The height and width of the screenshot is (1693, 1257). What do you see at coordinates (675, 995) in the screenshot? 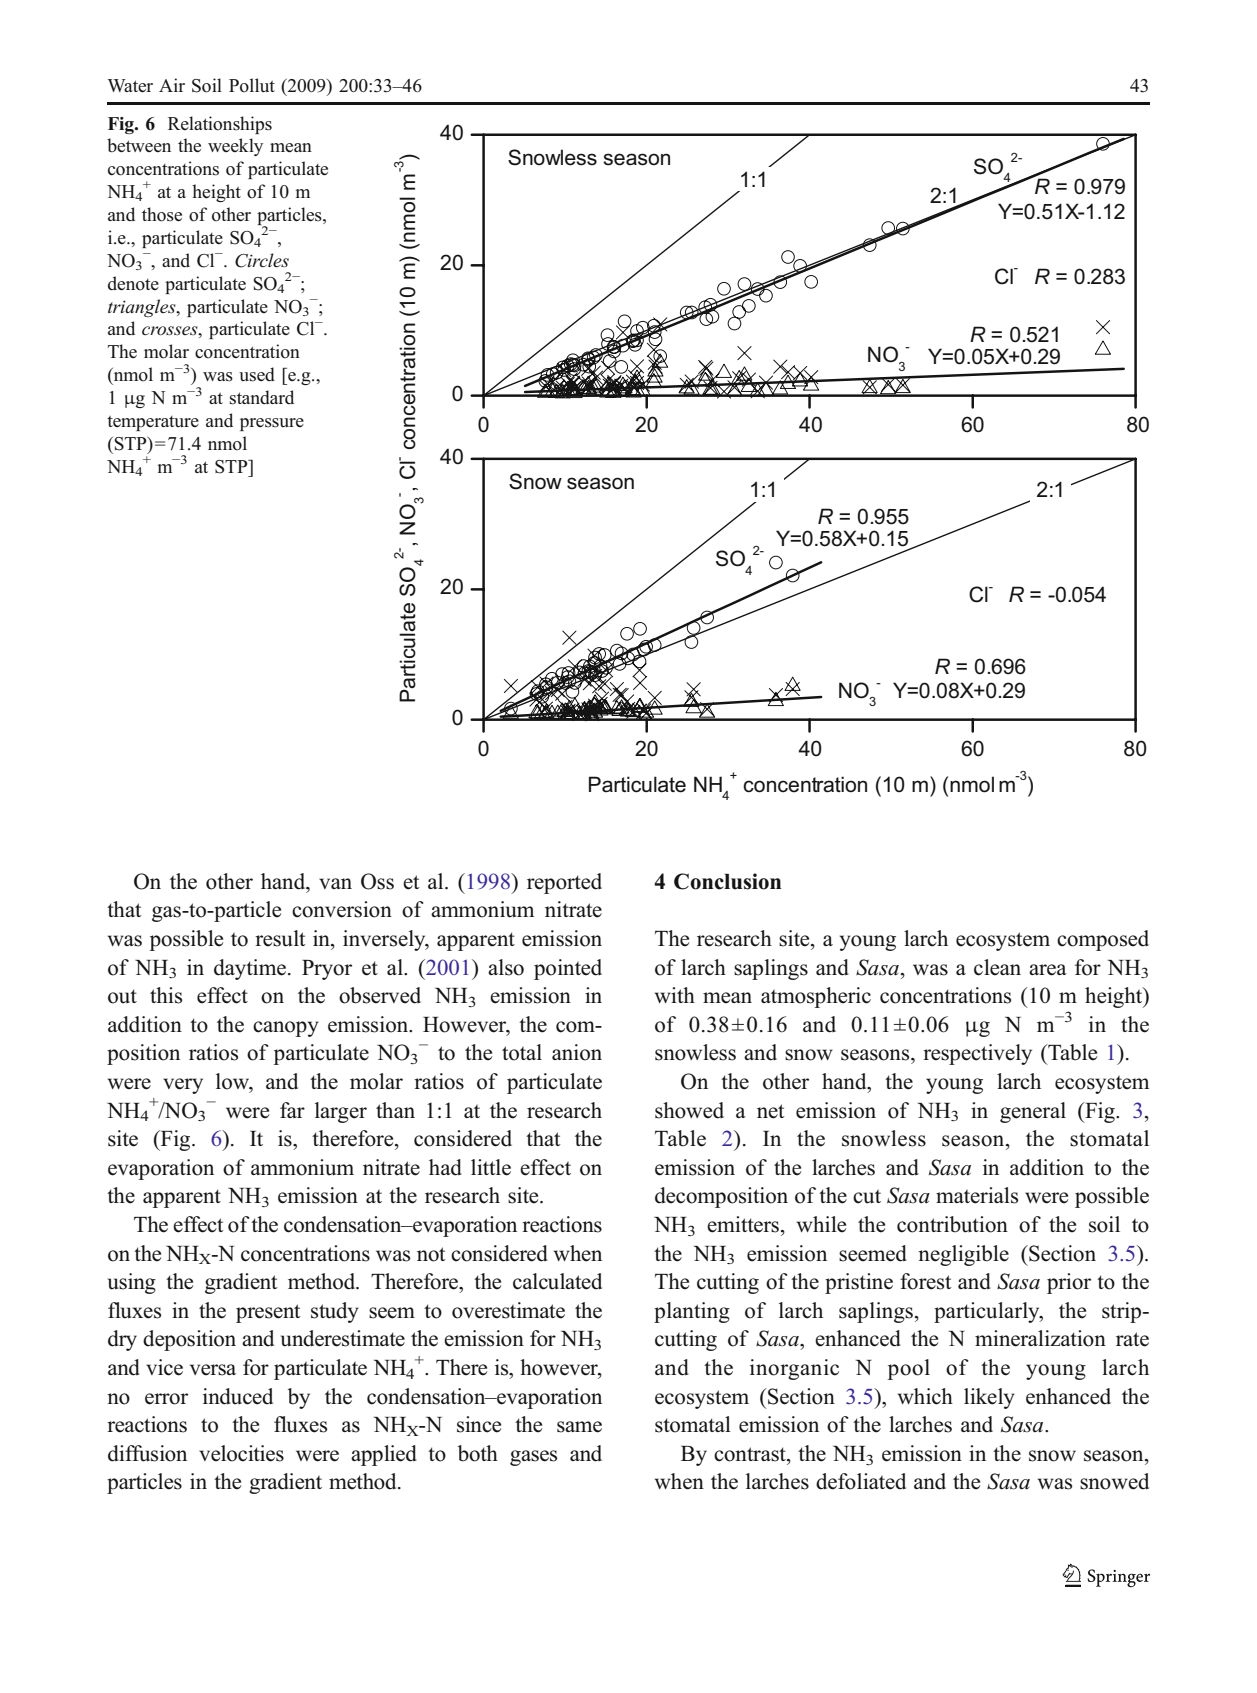
I see `with` at bounding box center [675, 995].
